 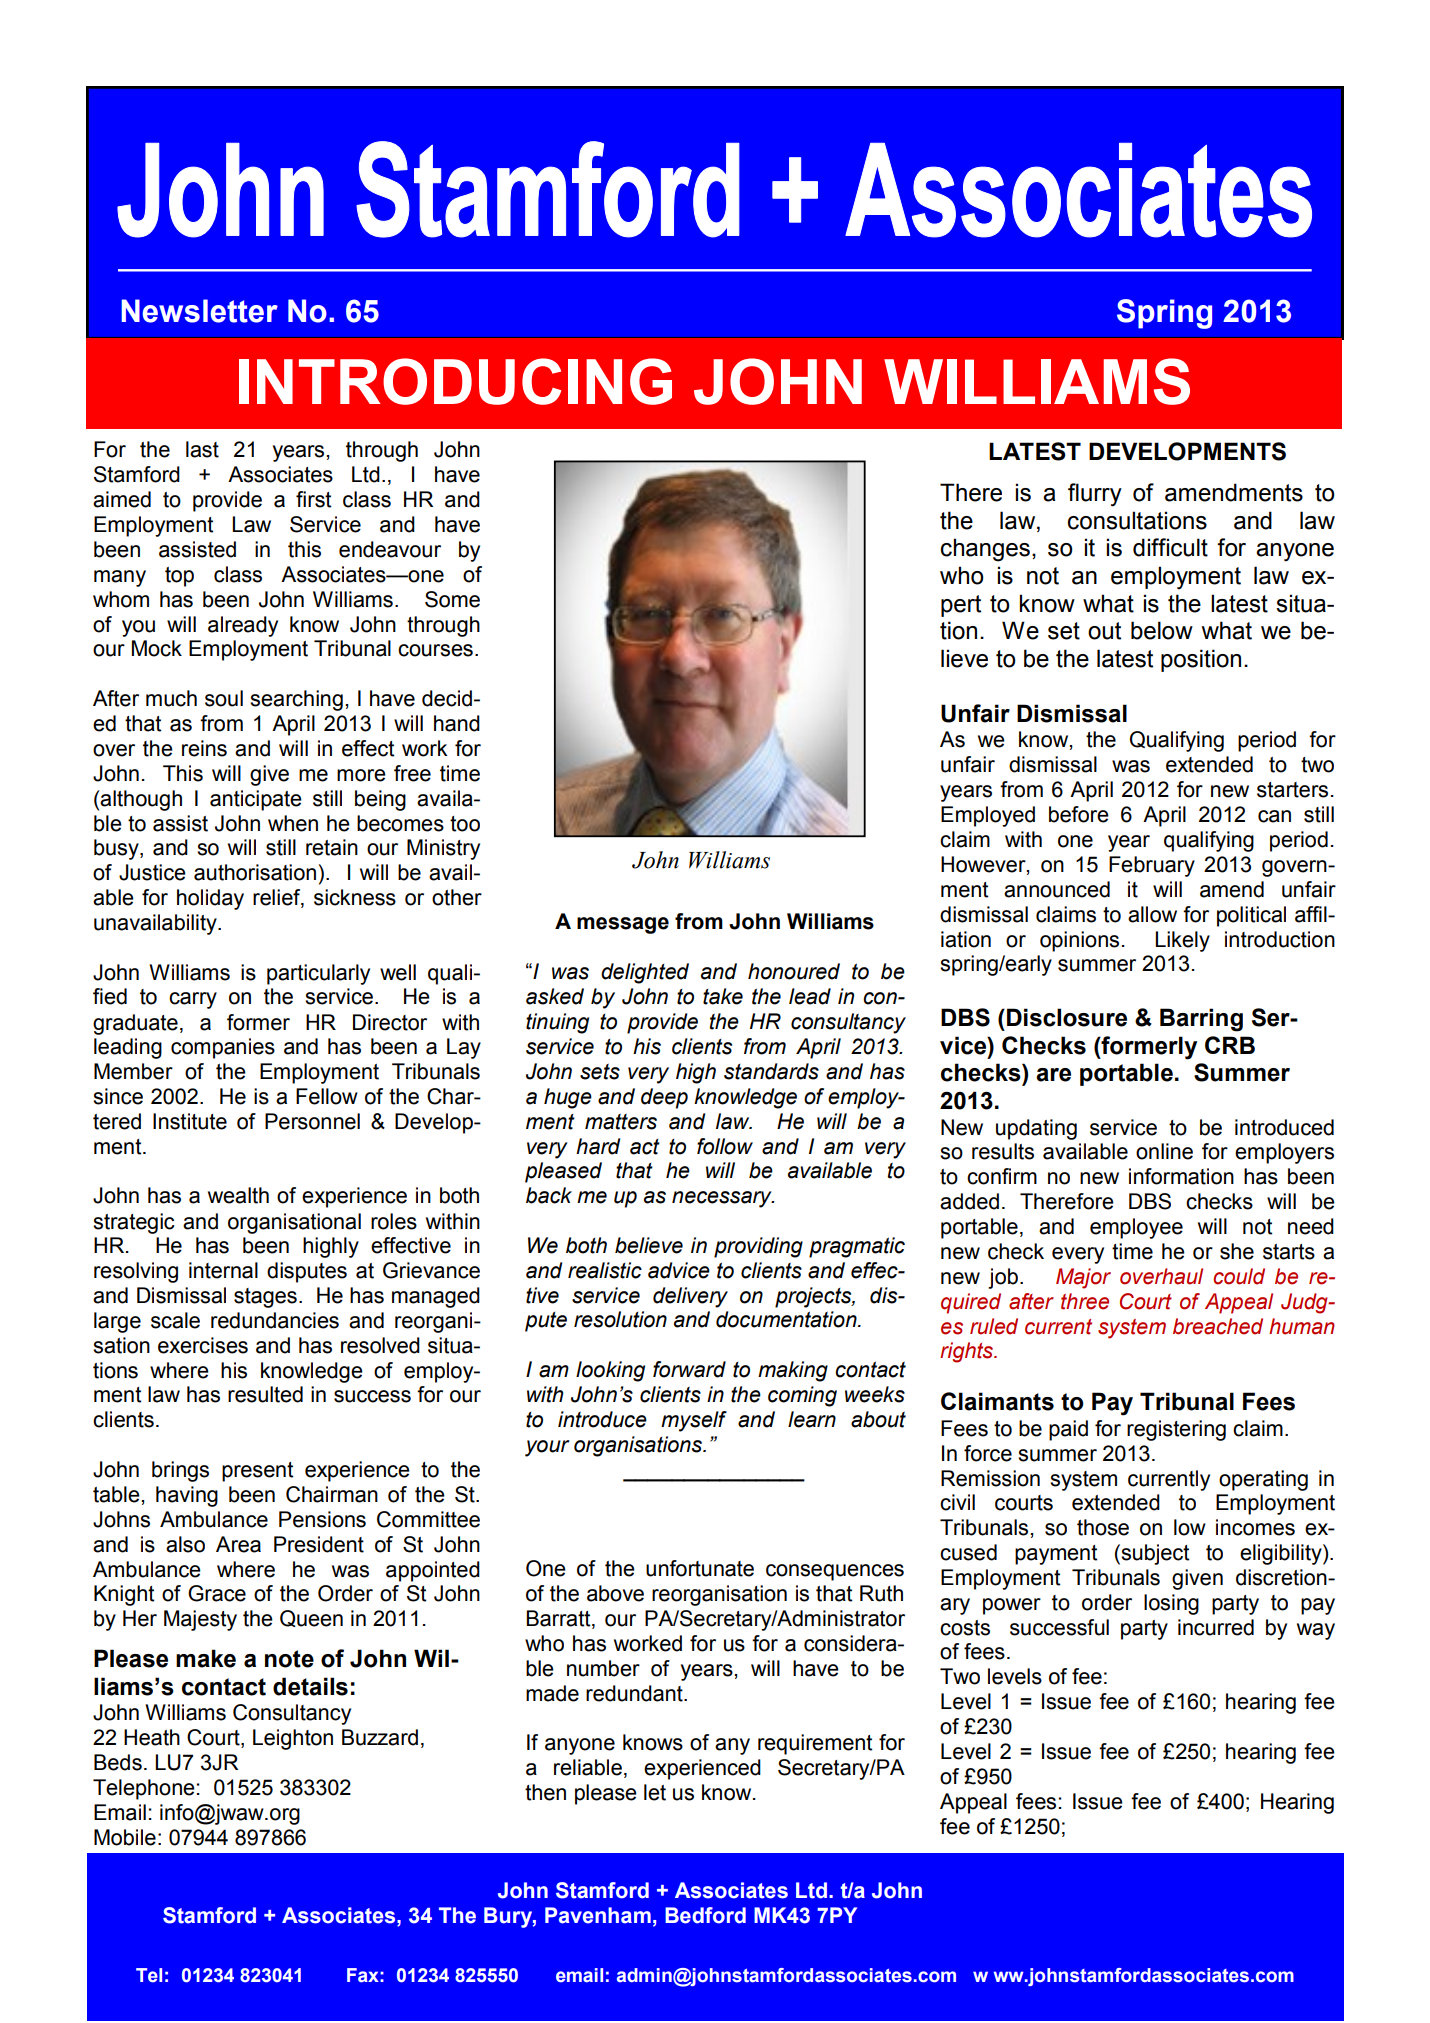 What do you see at coordinates (1095, 495) in the image?
I see `flurry` at bounding box center [1095, 495].
